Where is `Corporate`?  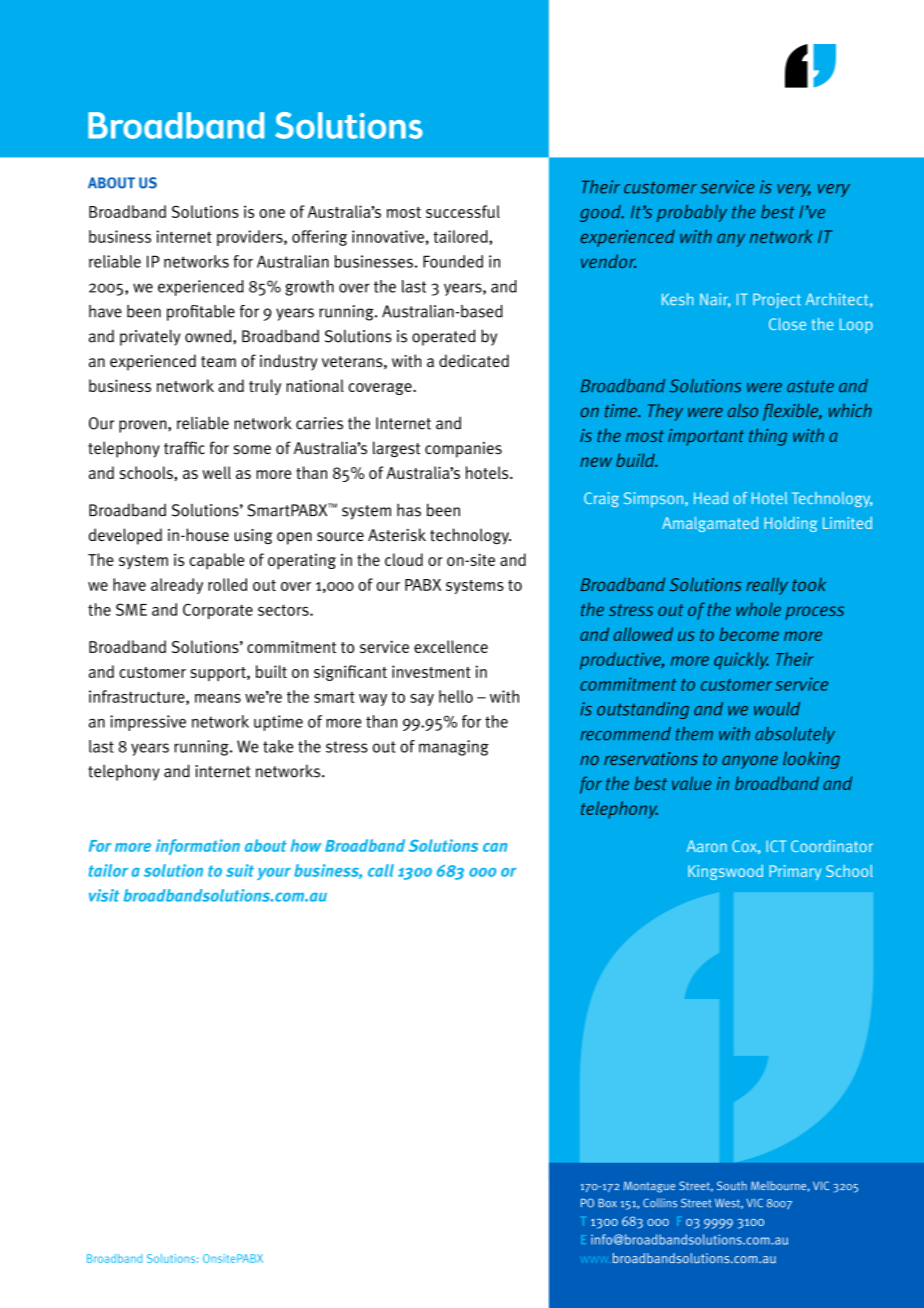
Corporate is located at coordinates (218, 611).
